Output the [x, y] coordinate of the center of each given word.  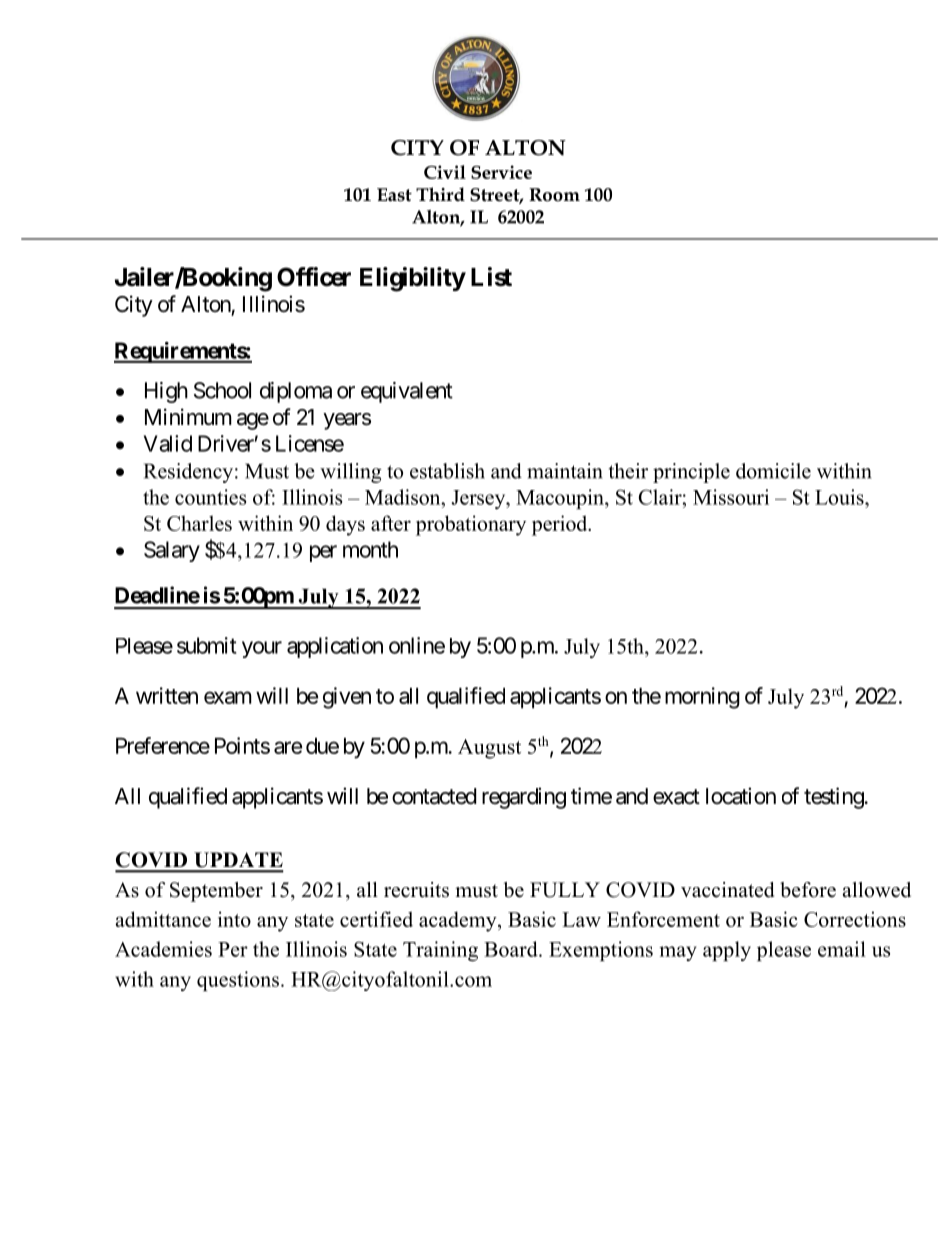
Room [554, 195]
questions [238, 981]
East [394, 195]
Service [501, 172]
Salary [172, 551]
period [561, 525]
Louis [840, 497]
